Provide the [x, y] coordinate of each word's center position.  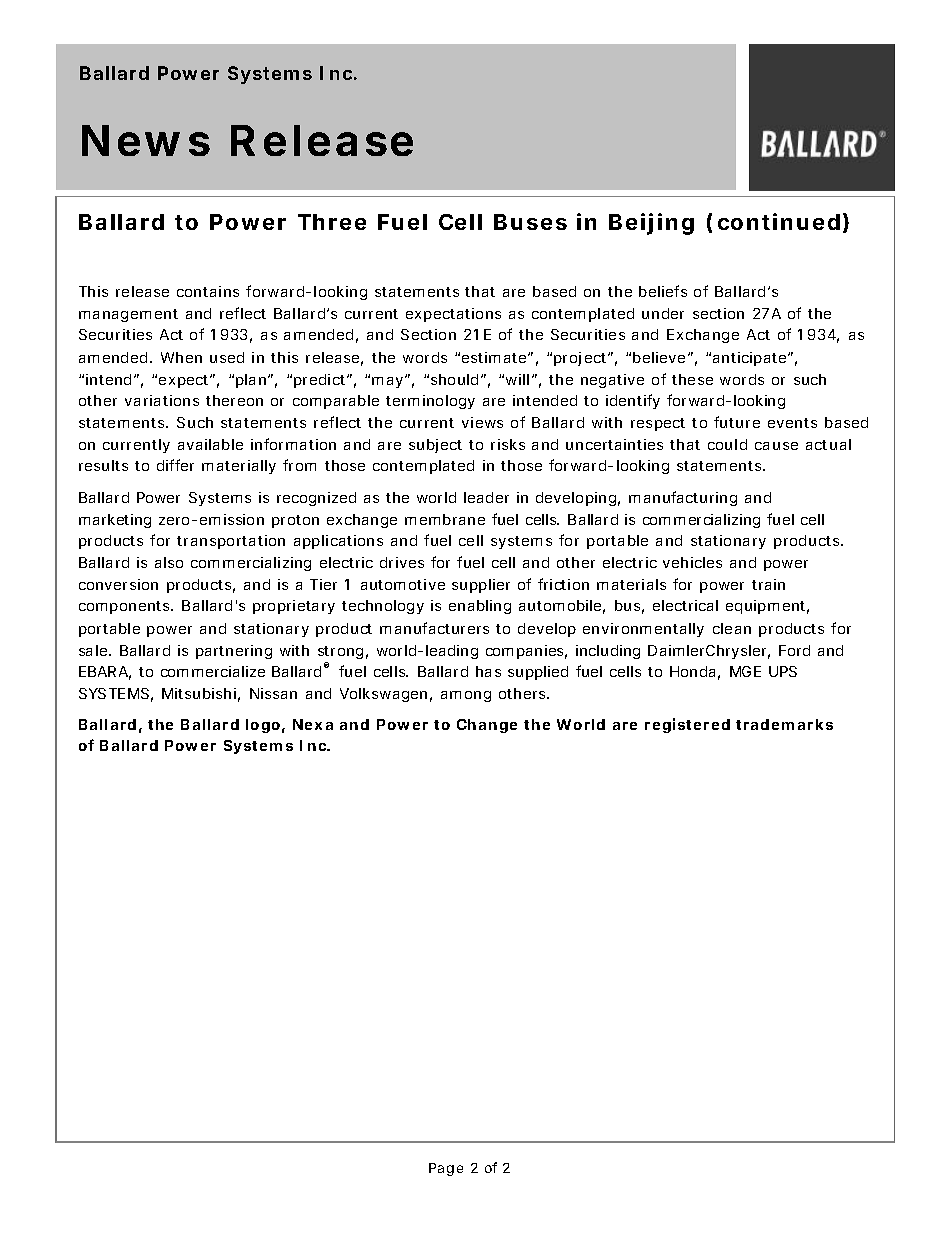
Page [446, 1169]
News [146, 140]
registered [687, 725]
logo [263, 726]
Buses [530, 222]
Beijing [651, 224]
